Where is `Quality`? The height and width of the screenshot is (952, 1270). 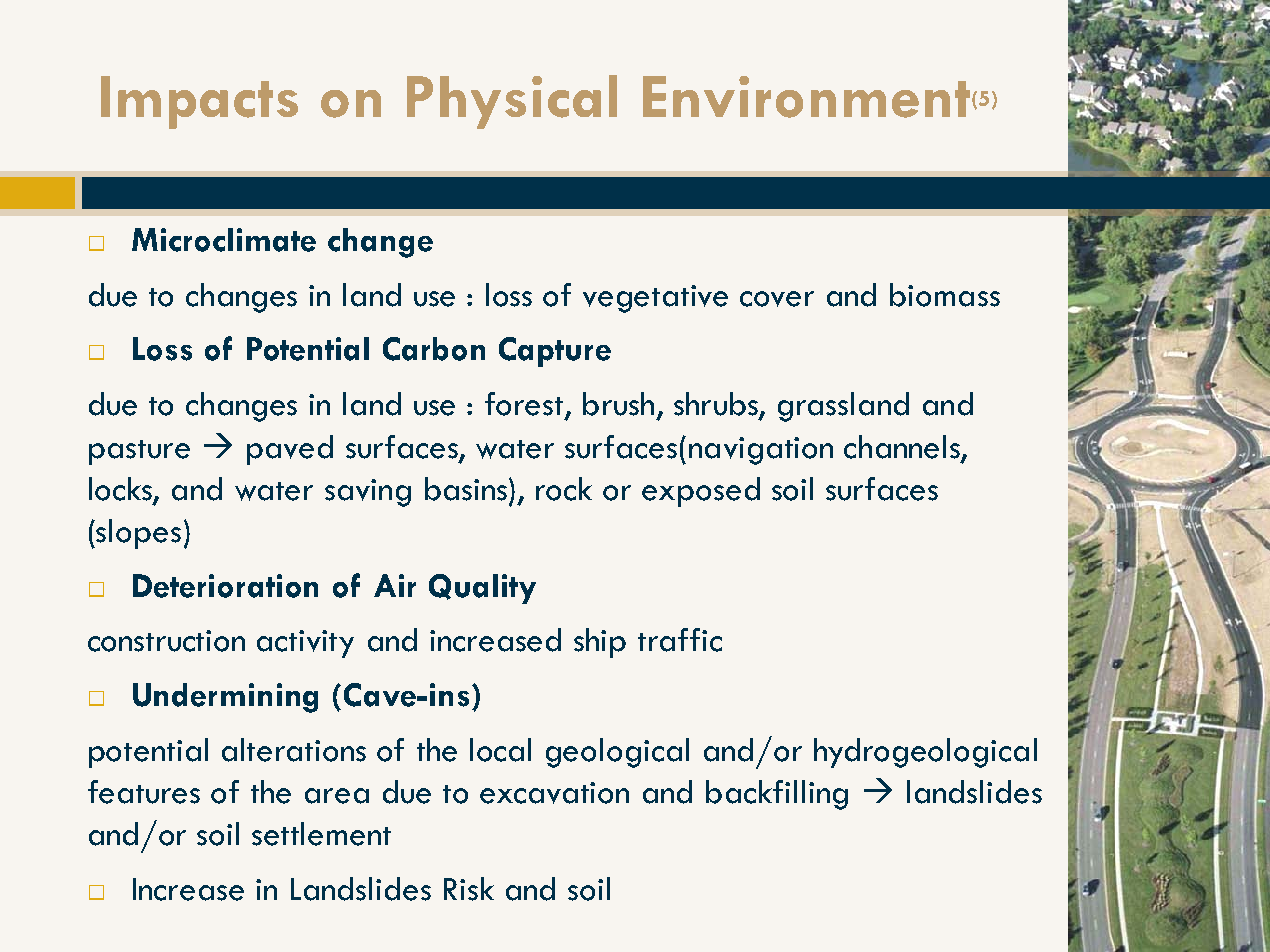 Quality is located at coordinates (482, 589).
